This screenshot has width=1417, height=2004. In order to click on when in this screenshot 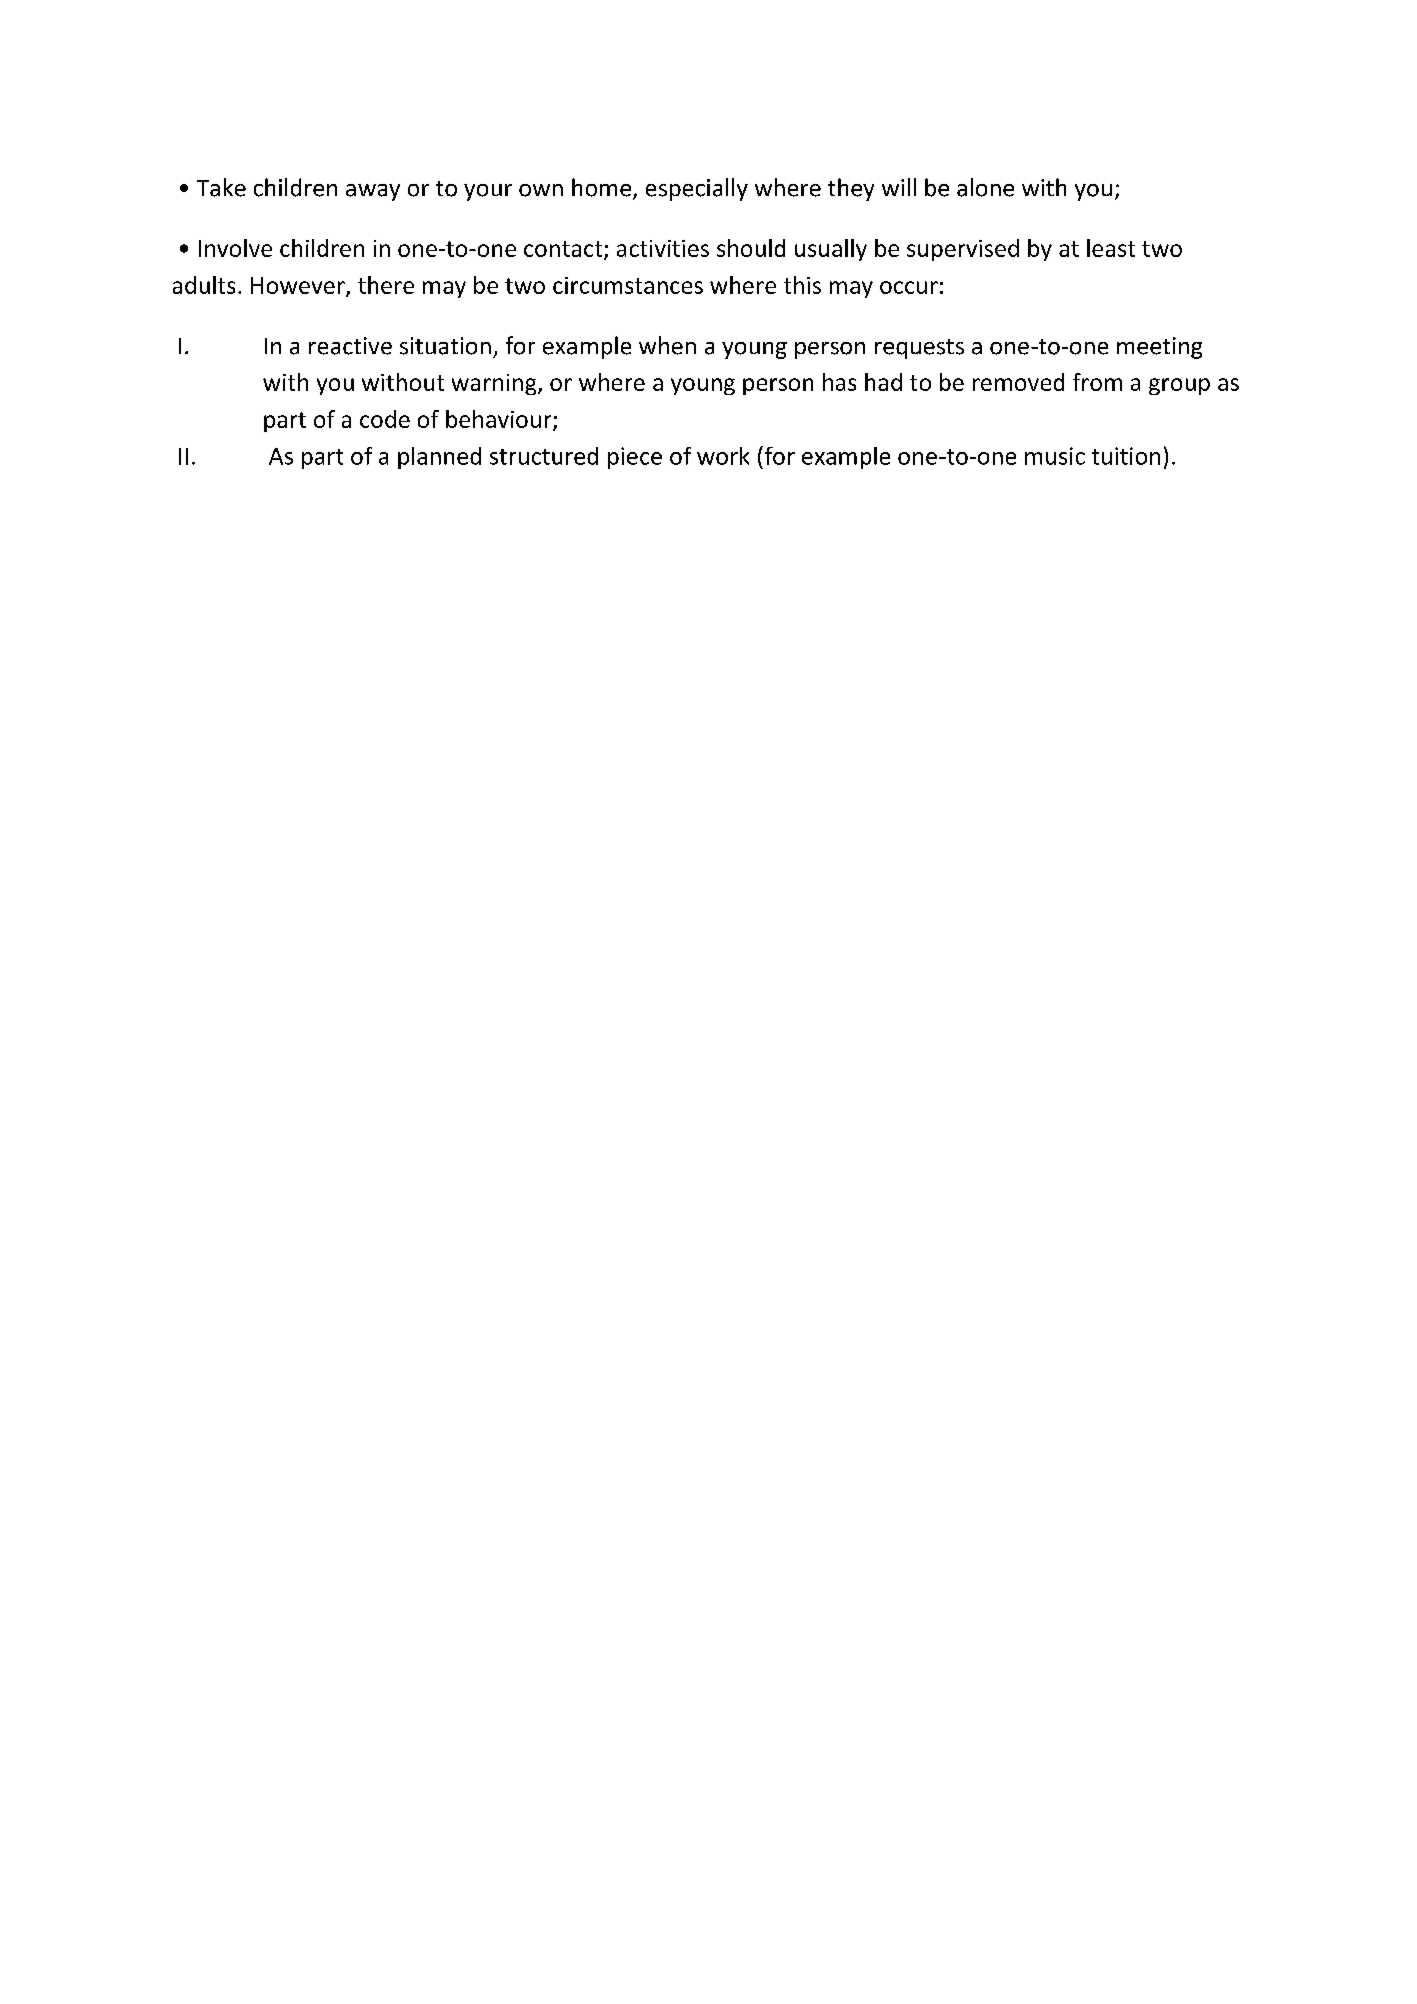, I will do `click(667, 345)`.
